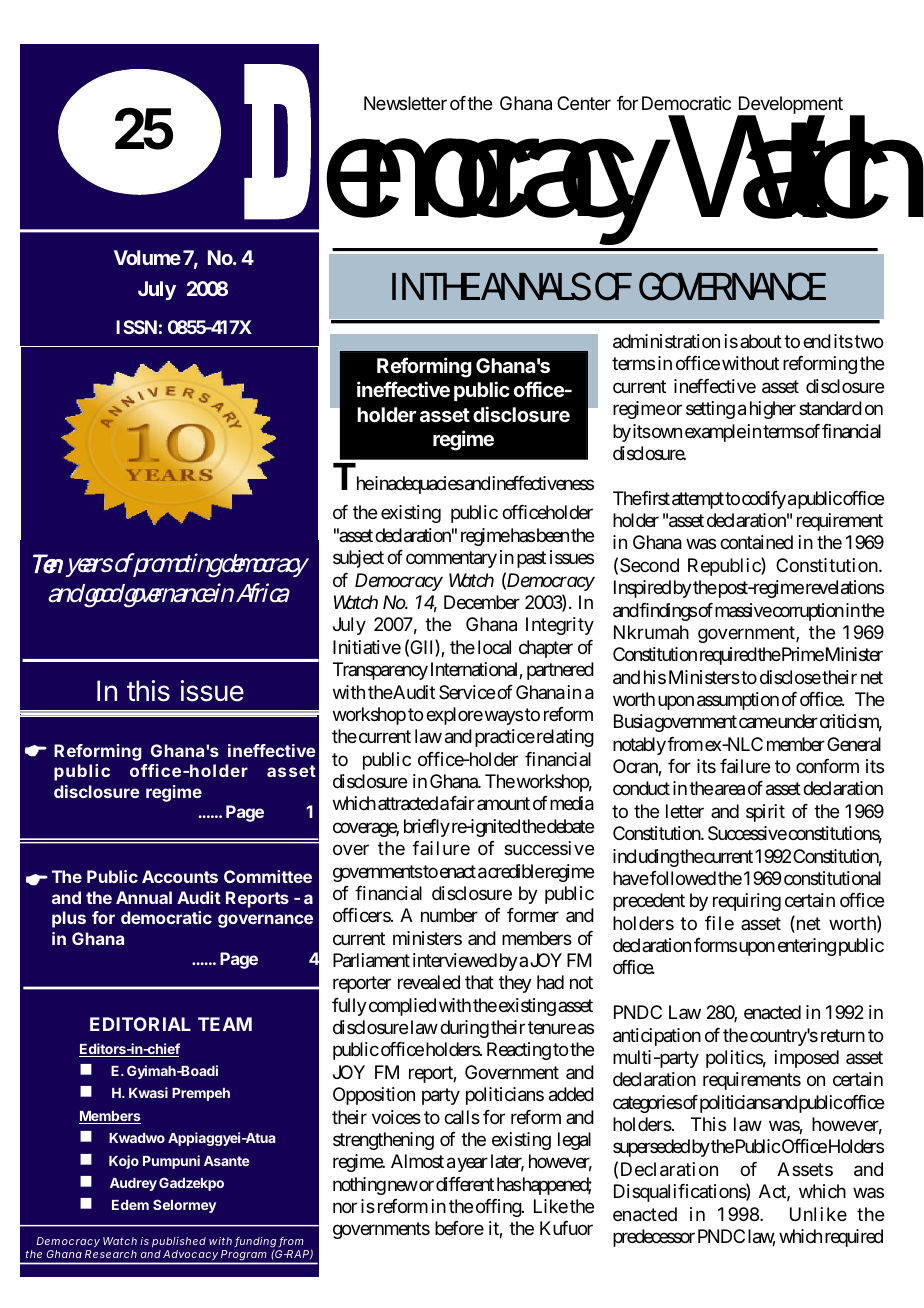  I want to click on predecessor, so click(654, 1238).
